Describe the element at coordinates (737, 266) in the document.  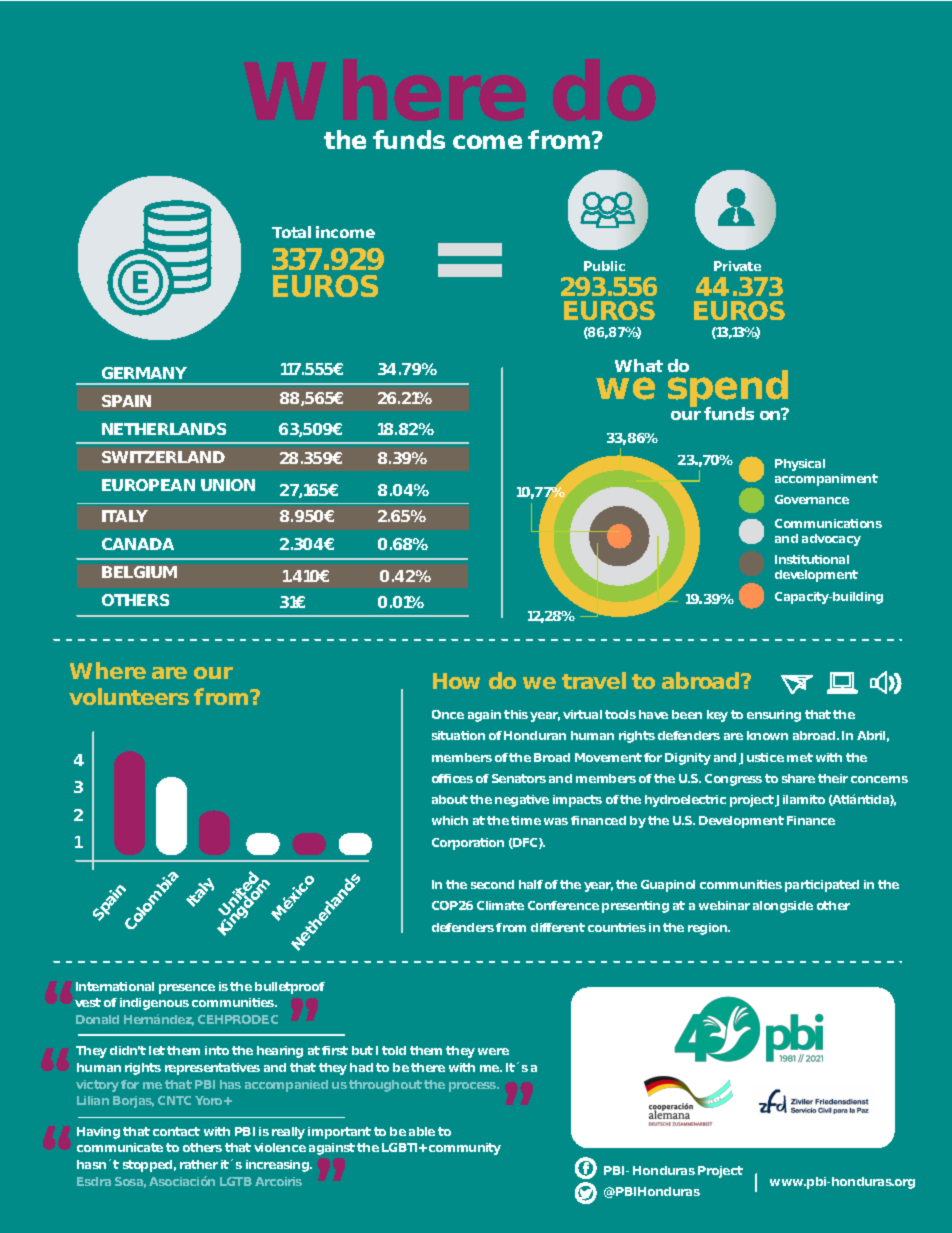
I see `Private` at that location.
